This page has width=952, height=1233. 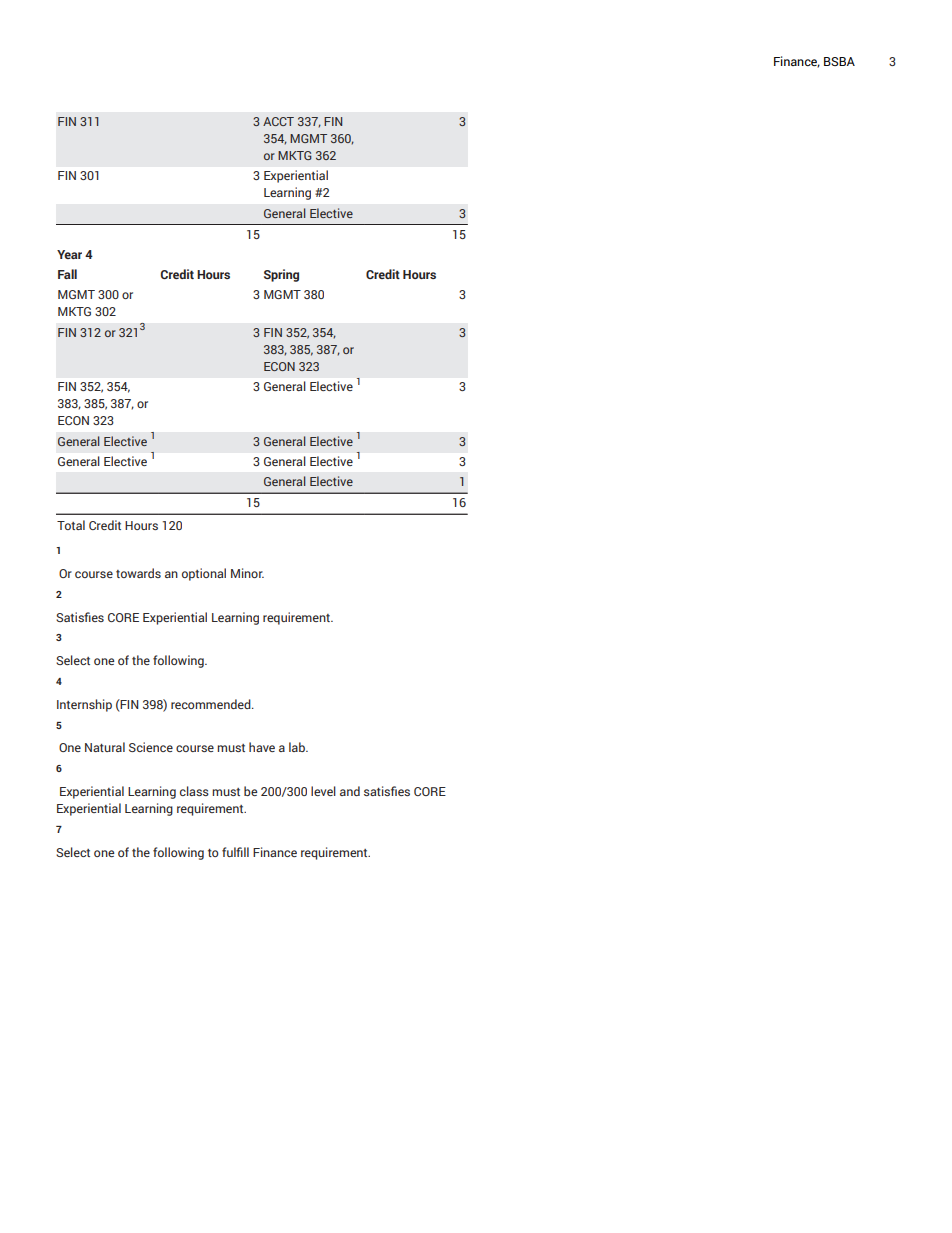 I want to click on Year, so click(x=69, y=254).
